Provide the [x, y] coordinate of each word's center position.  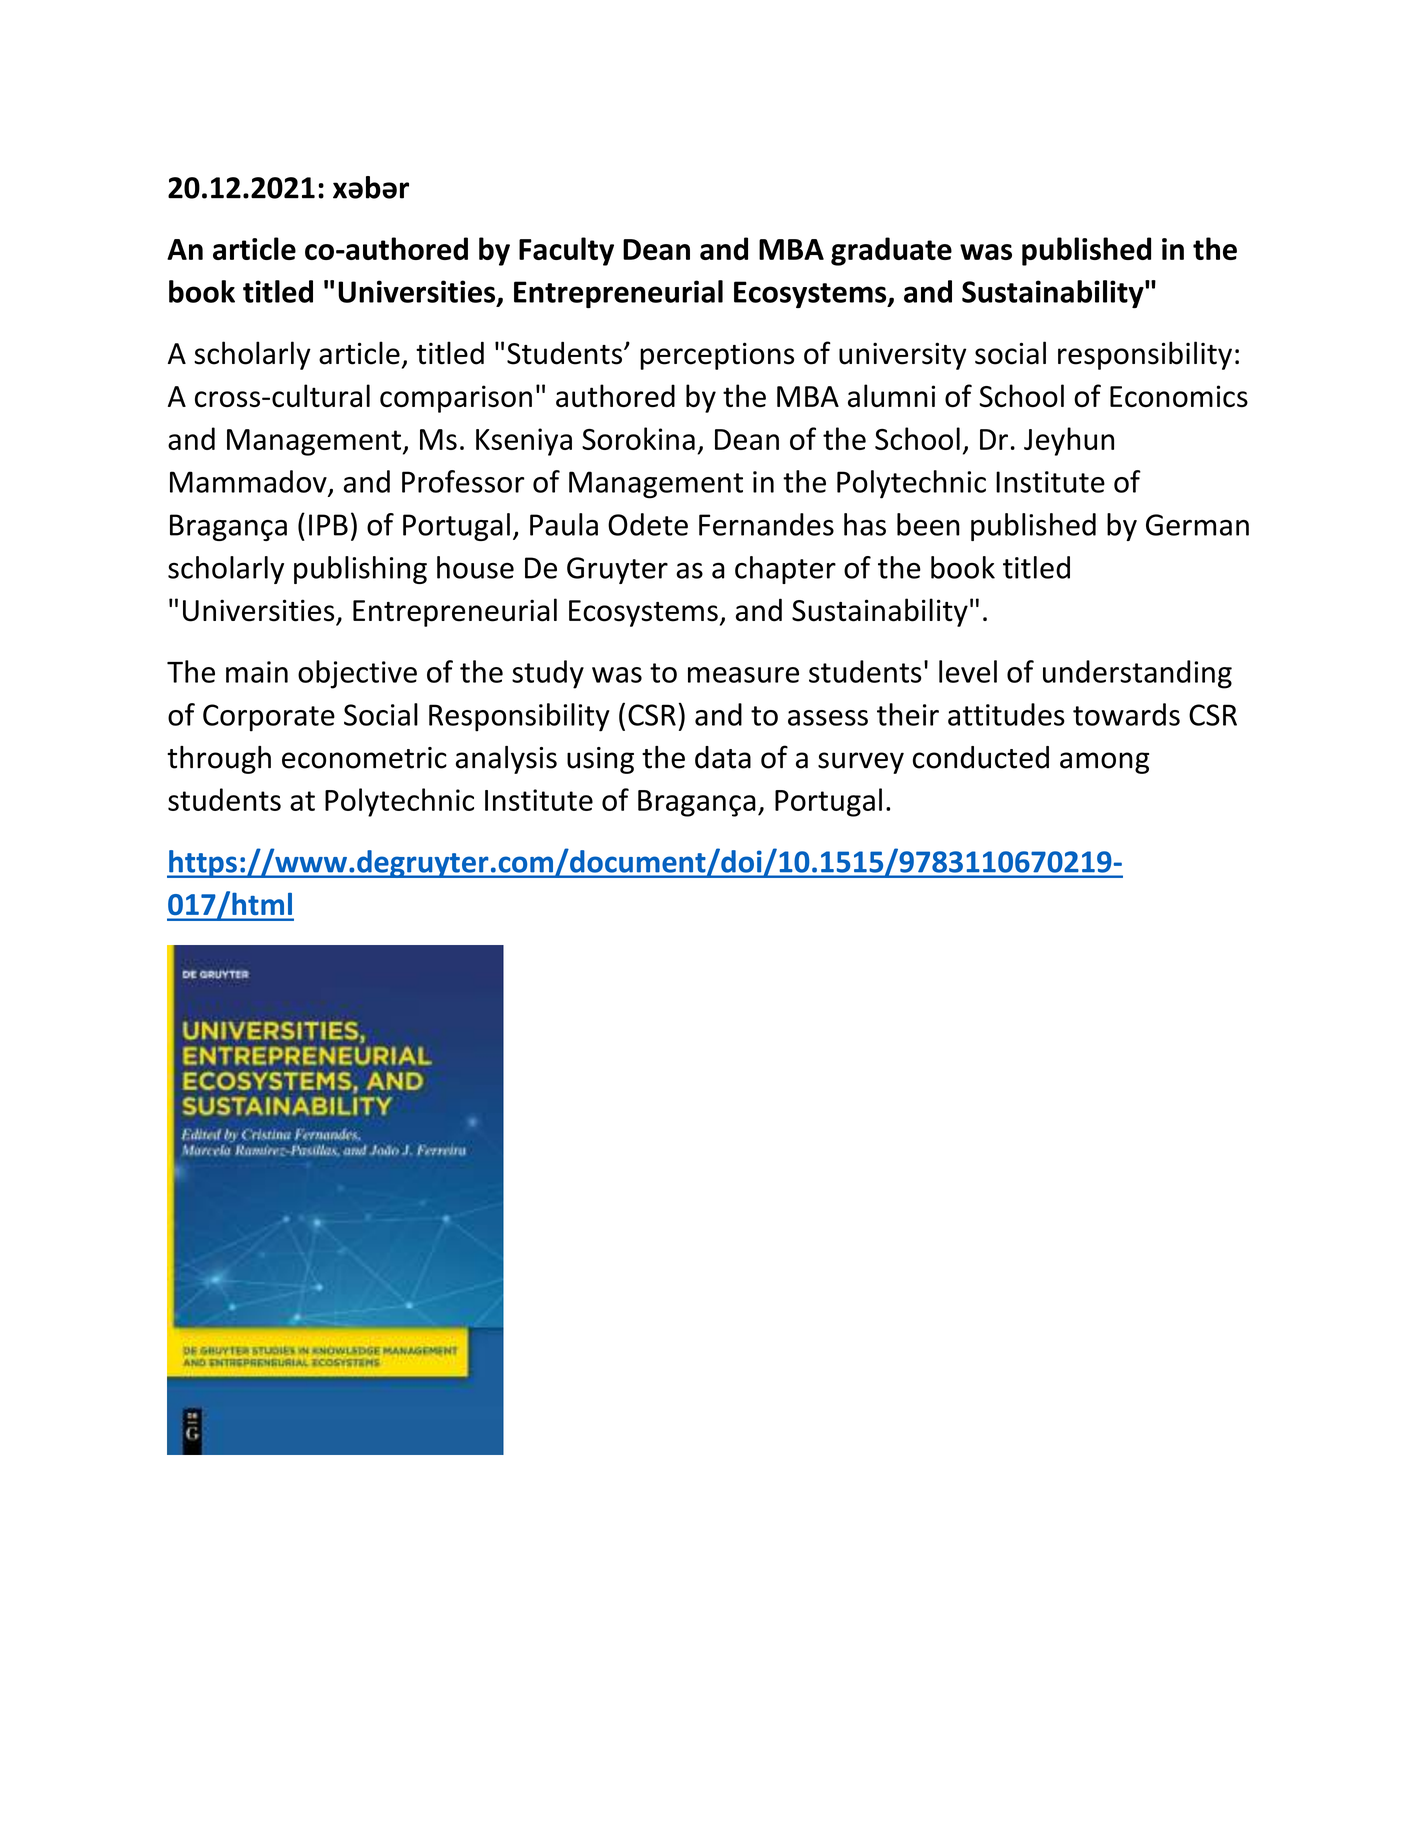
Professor [463, 481]
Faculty [566, 251]
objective [357, 674]
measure [743, 675]
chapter [785, 570]
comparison [456, 399]
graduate [891, 251]
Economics [1179, 396]
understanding [1137, 674]
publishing [360, 570]
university [902, 356]
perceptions [717, 356]
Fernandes [766, 524]
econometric [364, 758]
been [928, 524]
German [1197, 525]
